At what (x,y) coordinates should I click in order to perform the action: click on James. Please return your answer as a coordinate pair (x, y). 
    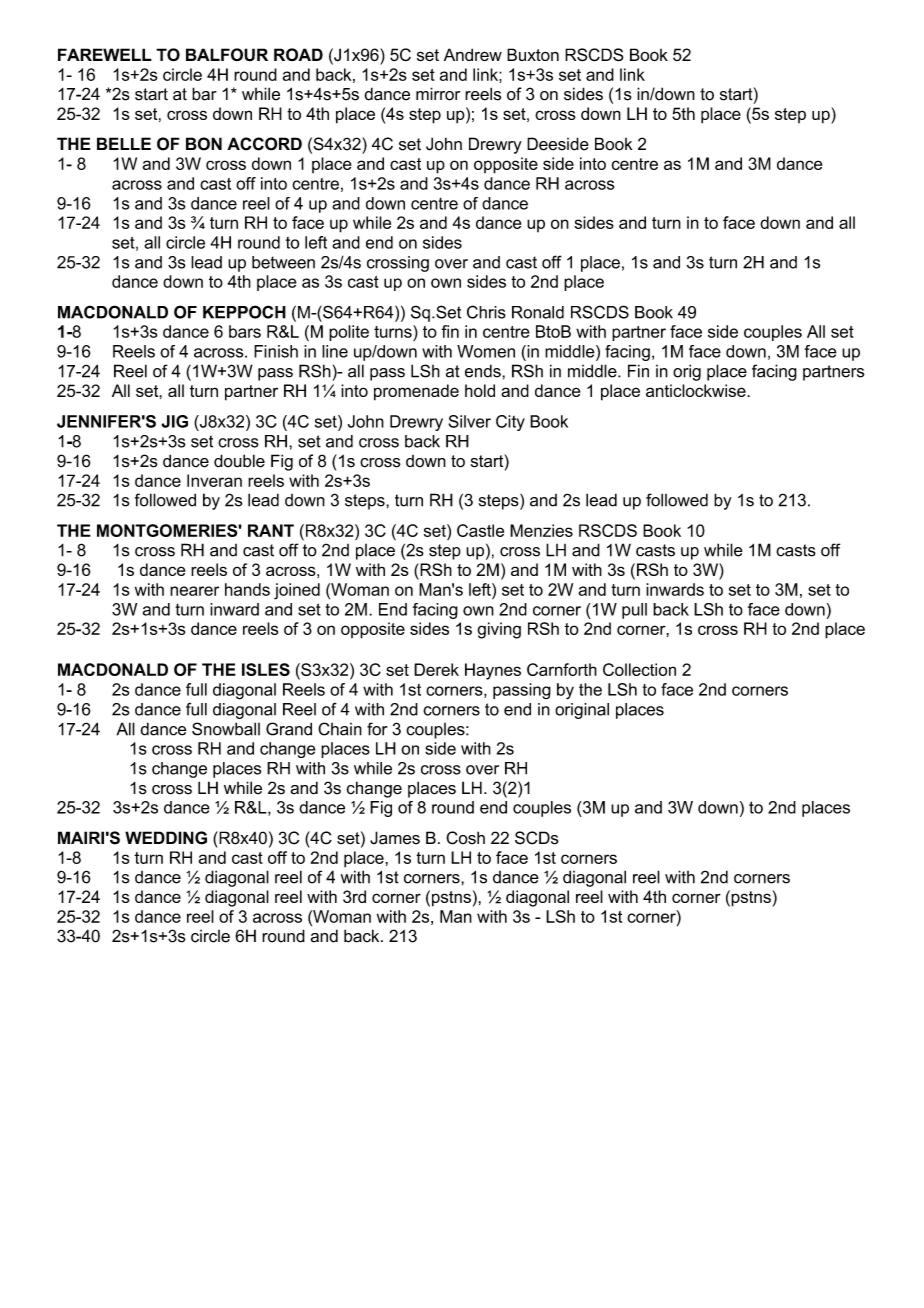
    Looking at the image, I should click on (395, 838).
